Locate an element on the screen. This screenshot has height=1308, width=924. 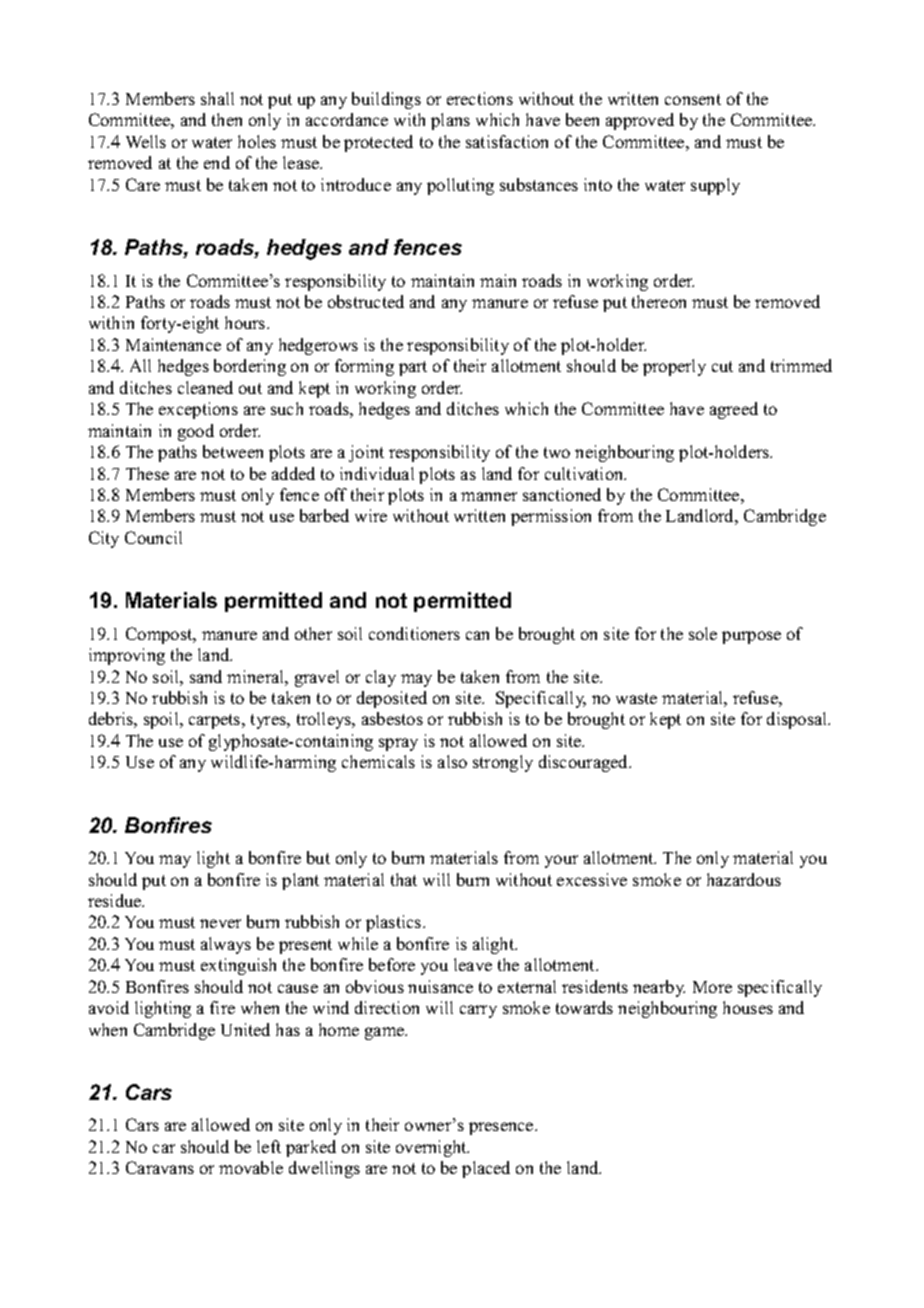
sole is located at coordinates (703, 633).
